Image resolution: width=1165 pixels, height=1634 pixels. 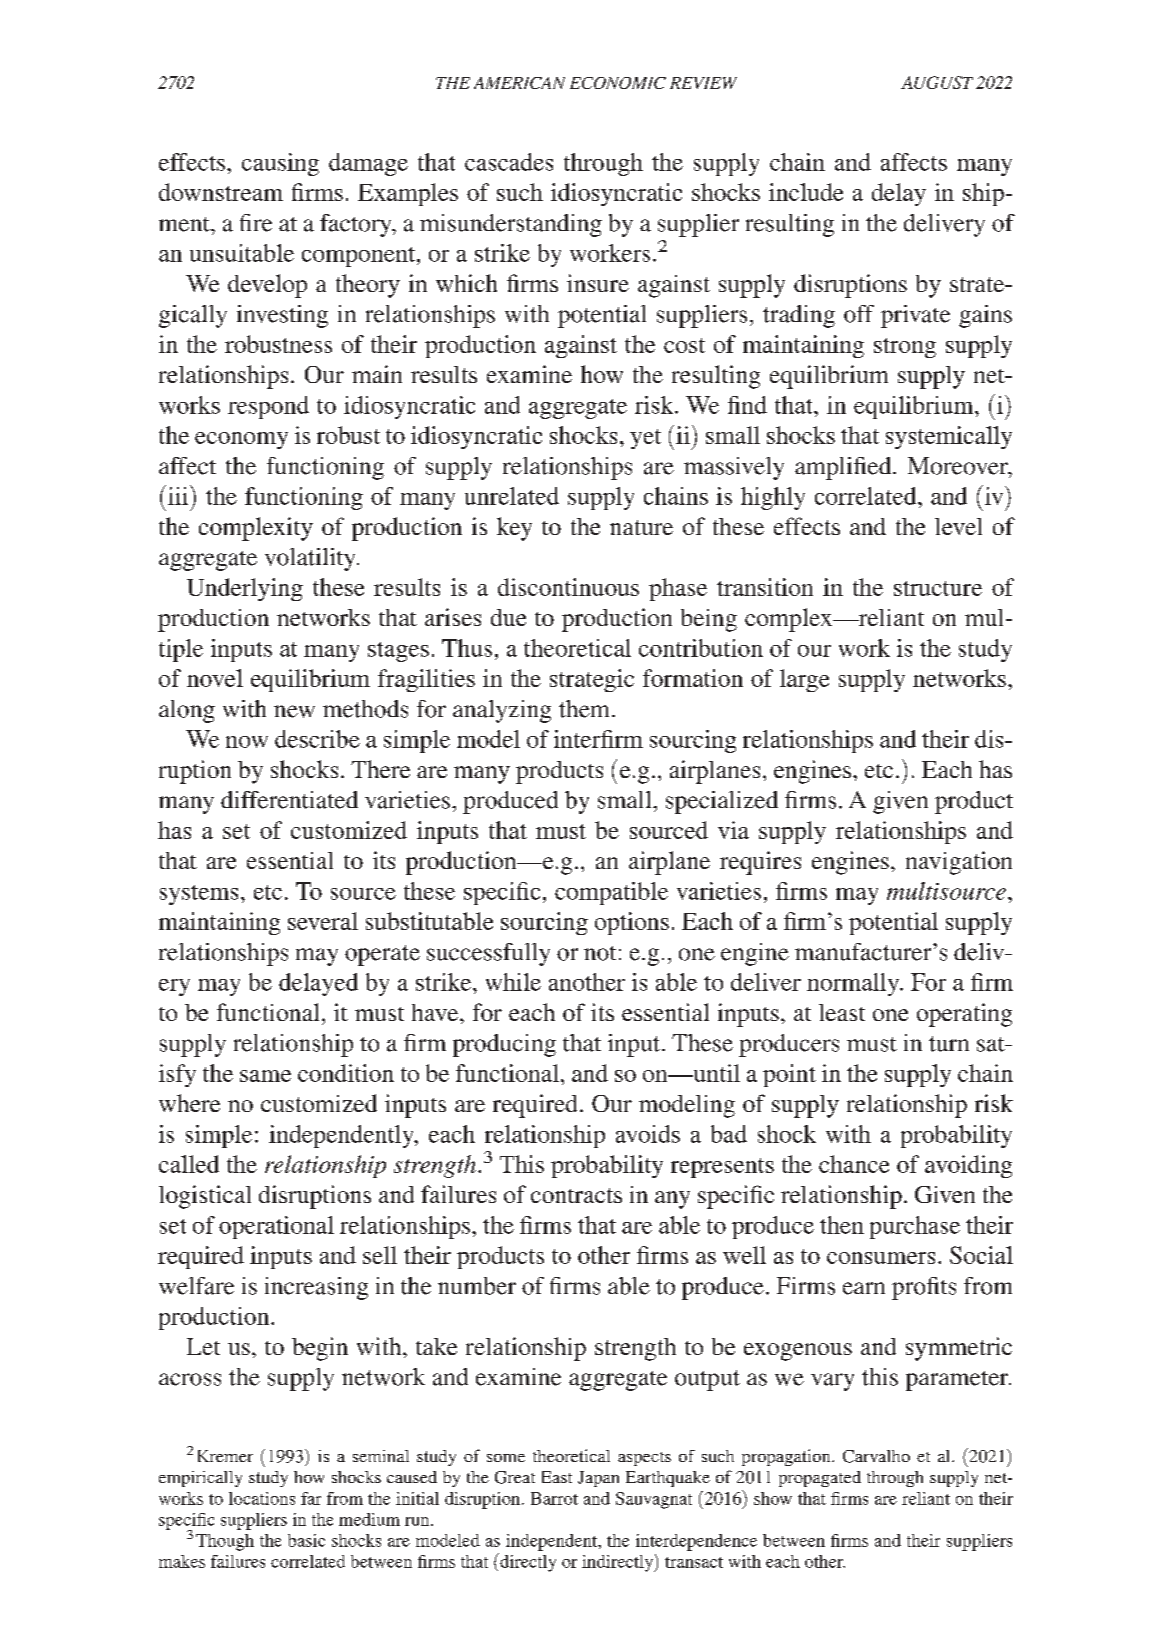 I want to click on economy, so click(x=241, y=440).
